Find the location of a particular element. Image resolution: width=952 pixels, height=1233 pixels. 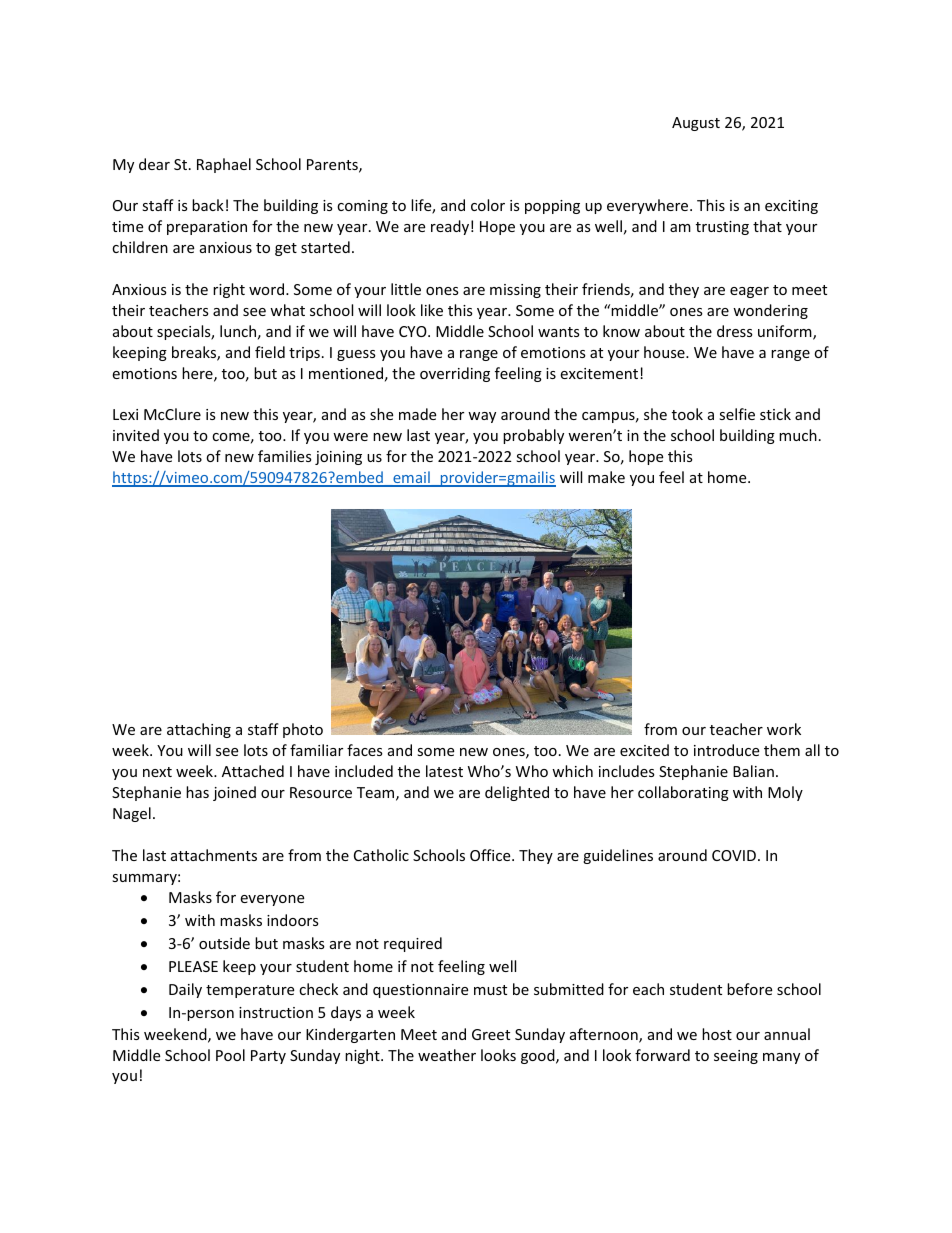

dress is located at coordinates (735, 331).
